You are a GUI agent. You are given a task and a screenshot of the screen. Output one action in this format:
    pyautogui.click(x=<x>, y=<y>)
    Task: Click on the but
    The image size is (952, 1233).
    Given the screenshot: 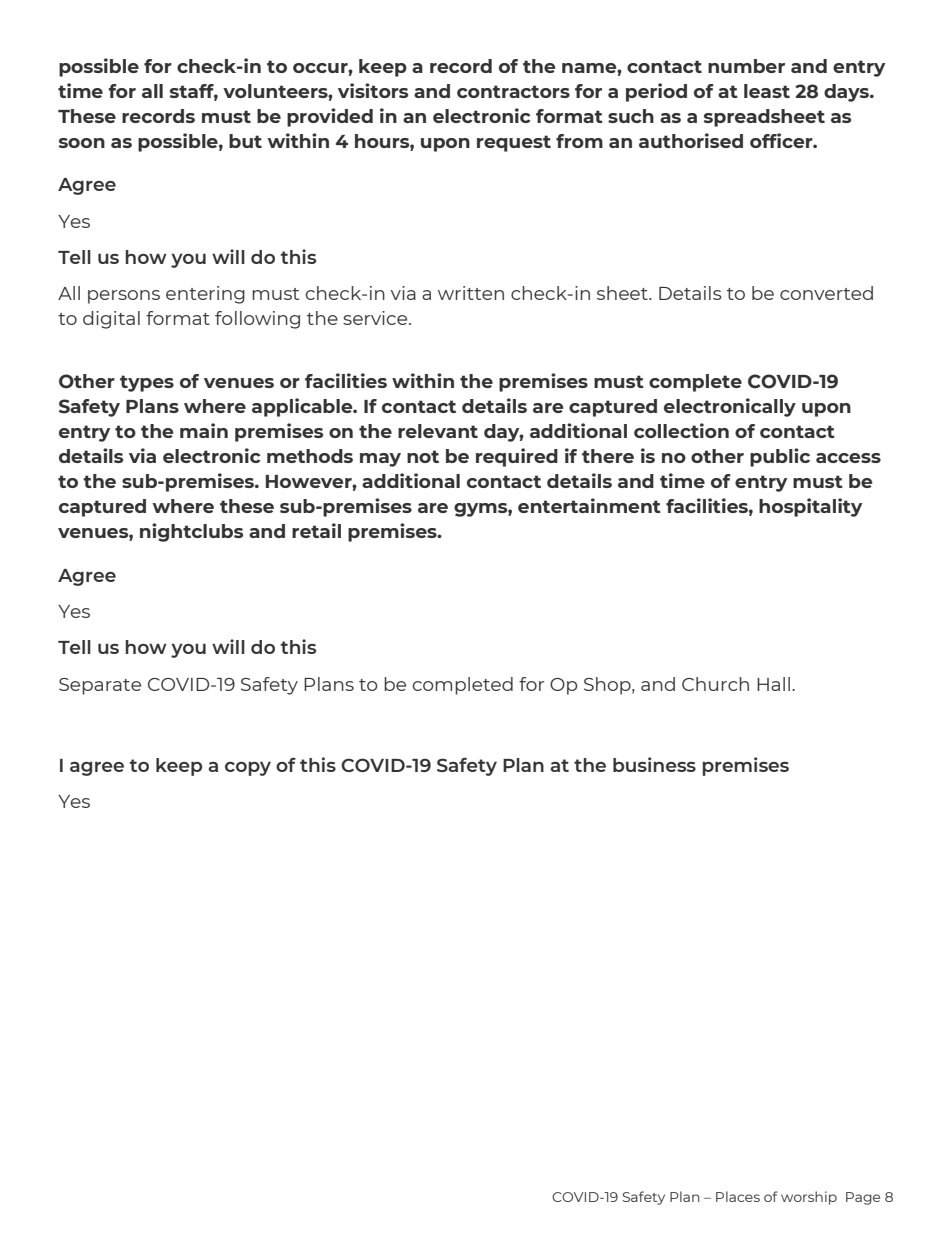 What is the action you would take?
    pyautogui.click(x=245, y=141)
